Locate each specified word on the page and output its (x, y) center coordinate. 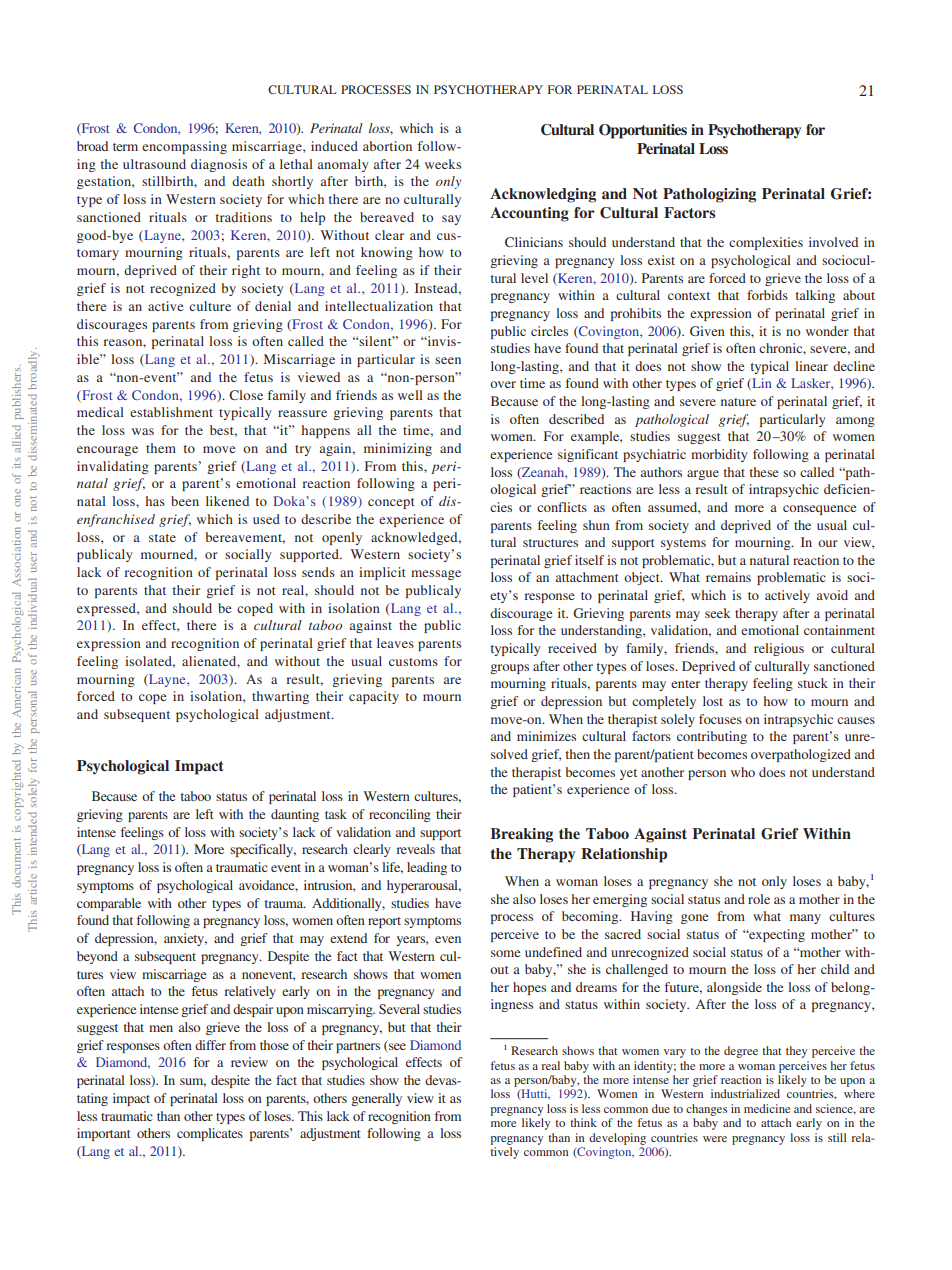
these (763, 472)
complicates (210, 1134)
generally (376, 1099)
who (743, 772)
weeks (443, 164)
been (185, 501)
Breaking (522, 835)
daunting (295, 815)
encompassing (184, 147)
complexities (766, 243)
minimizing (398, 449)
